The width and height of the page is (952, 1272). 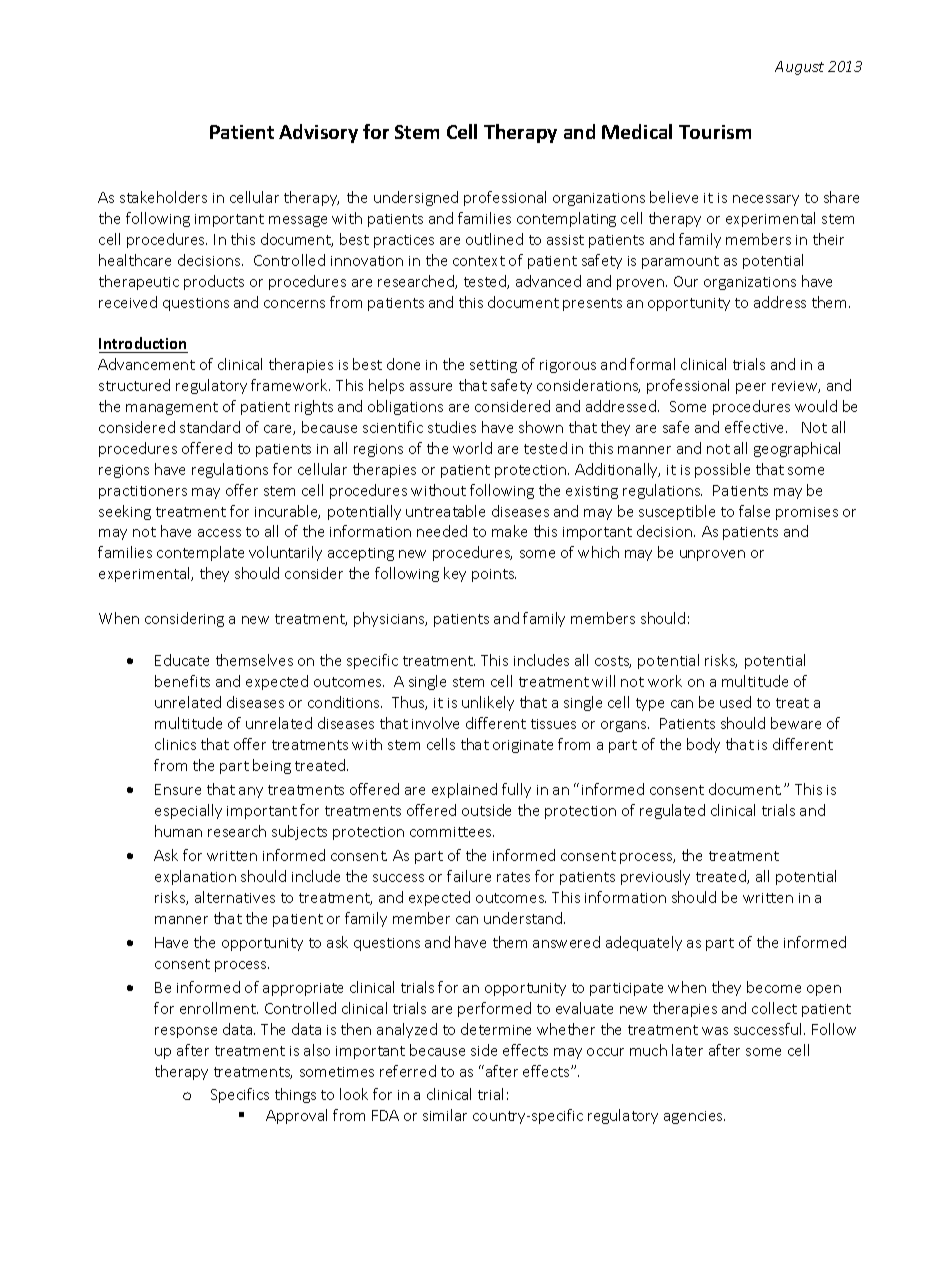 What do you see at coordinates (472, 448) in the page?
I see `world` at bounding box center [472, 448].
